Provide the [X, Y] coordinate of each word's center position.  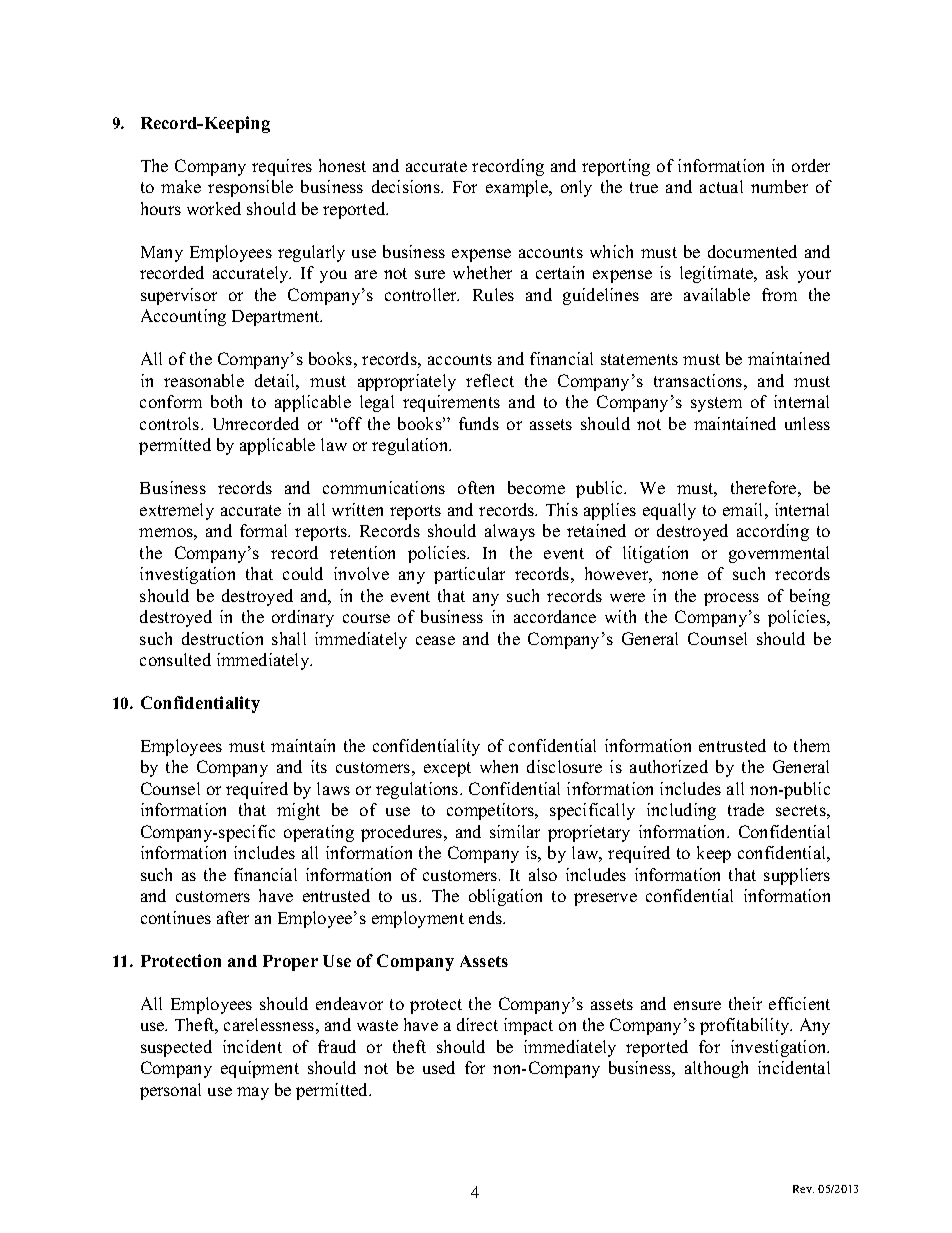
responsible [250, 188]
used [439, 1067]
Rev [803, 1189]
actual [721, 186]
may [253, 1093]
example [518, 188]
